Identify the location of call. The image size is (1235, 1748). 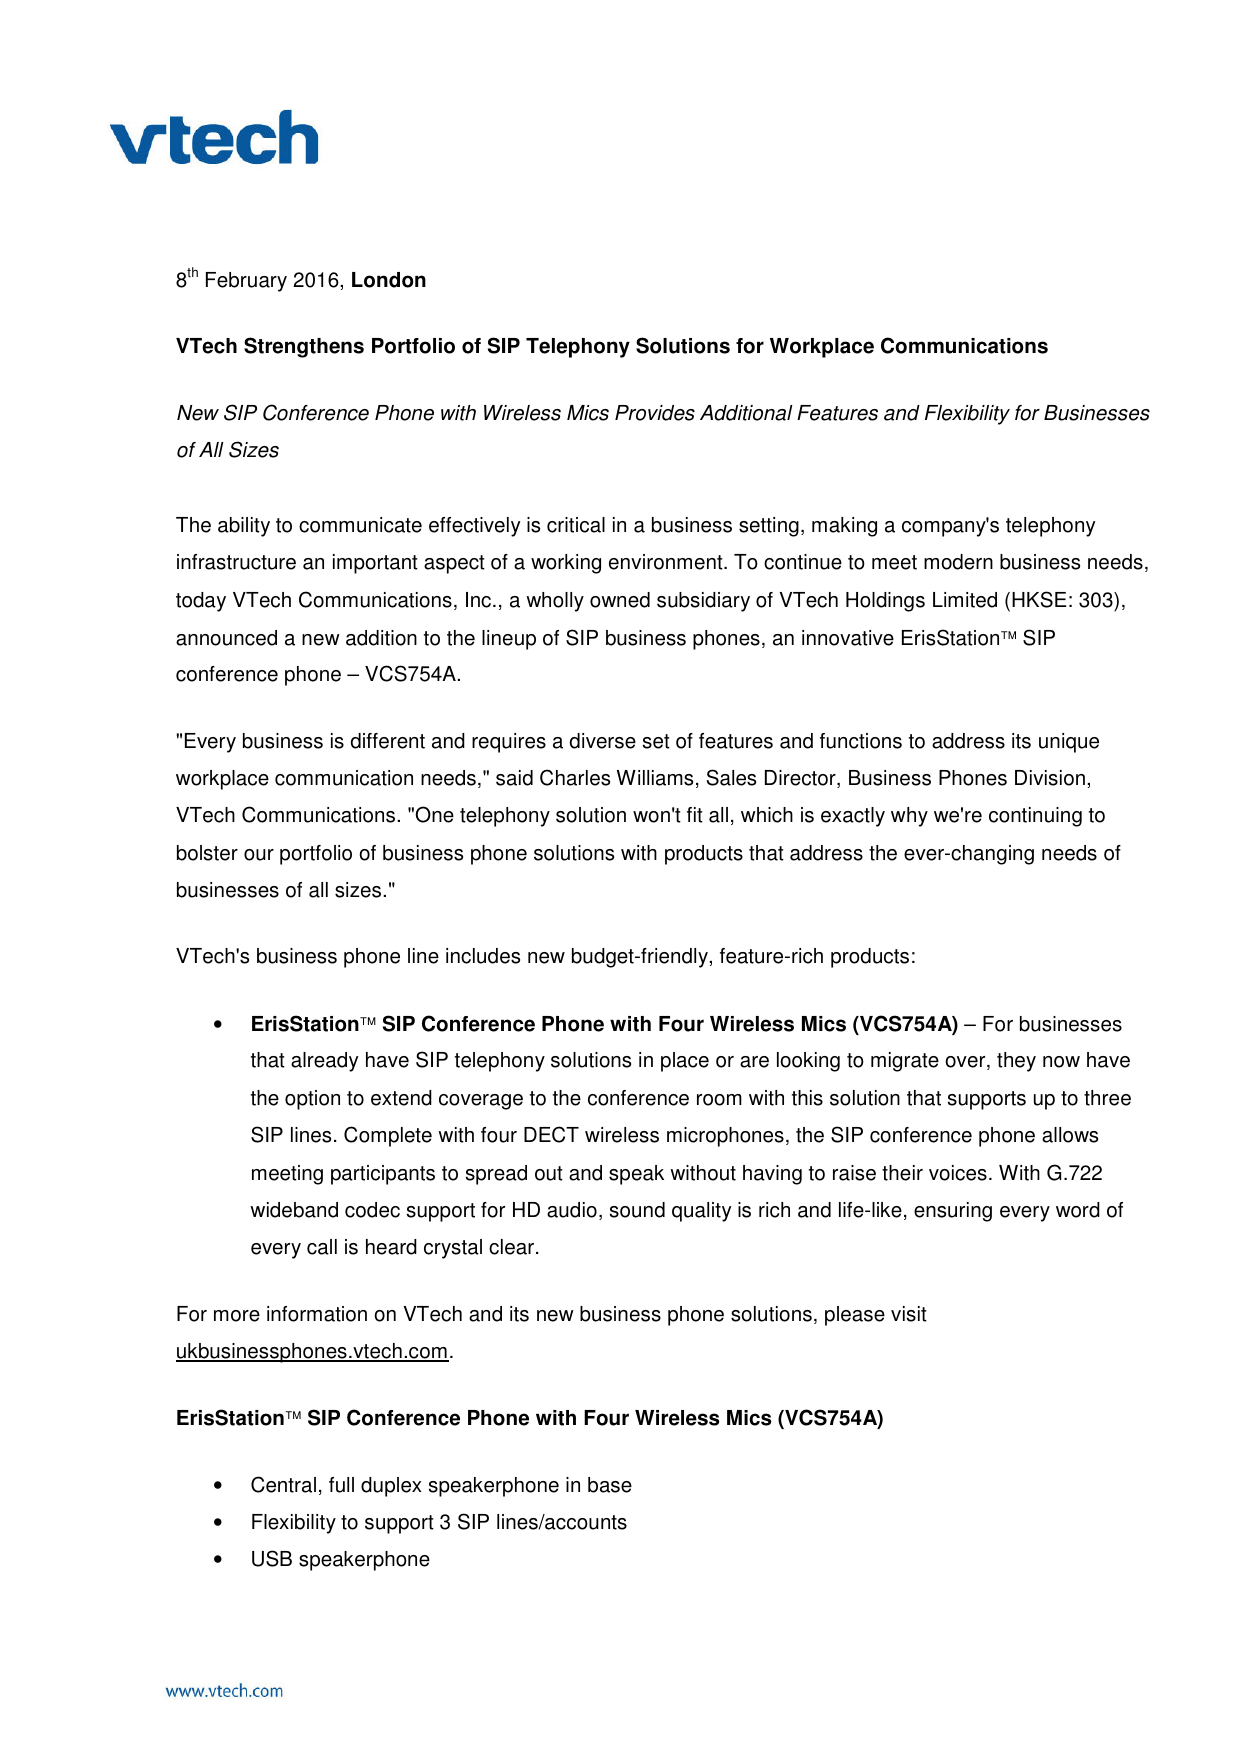
(322, 1247).
